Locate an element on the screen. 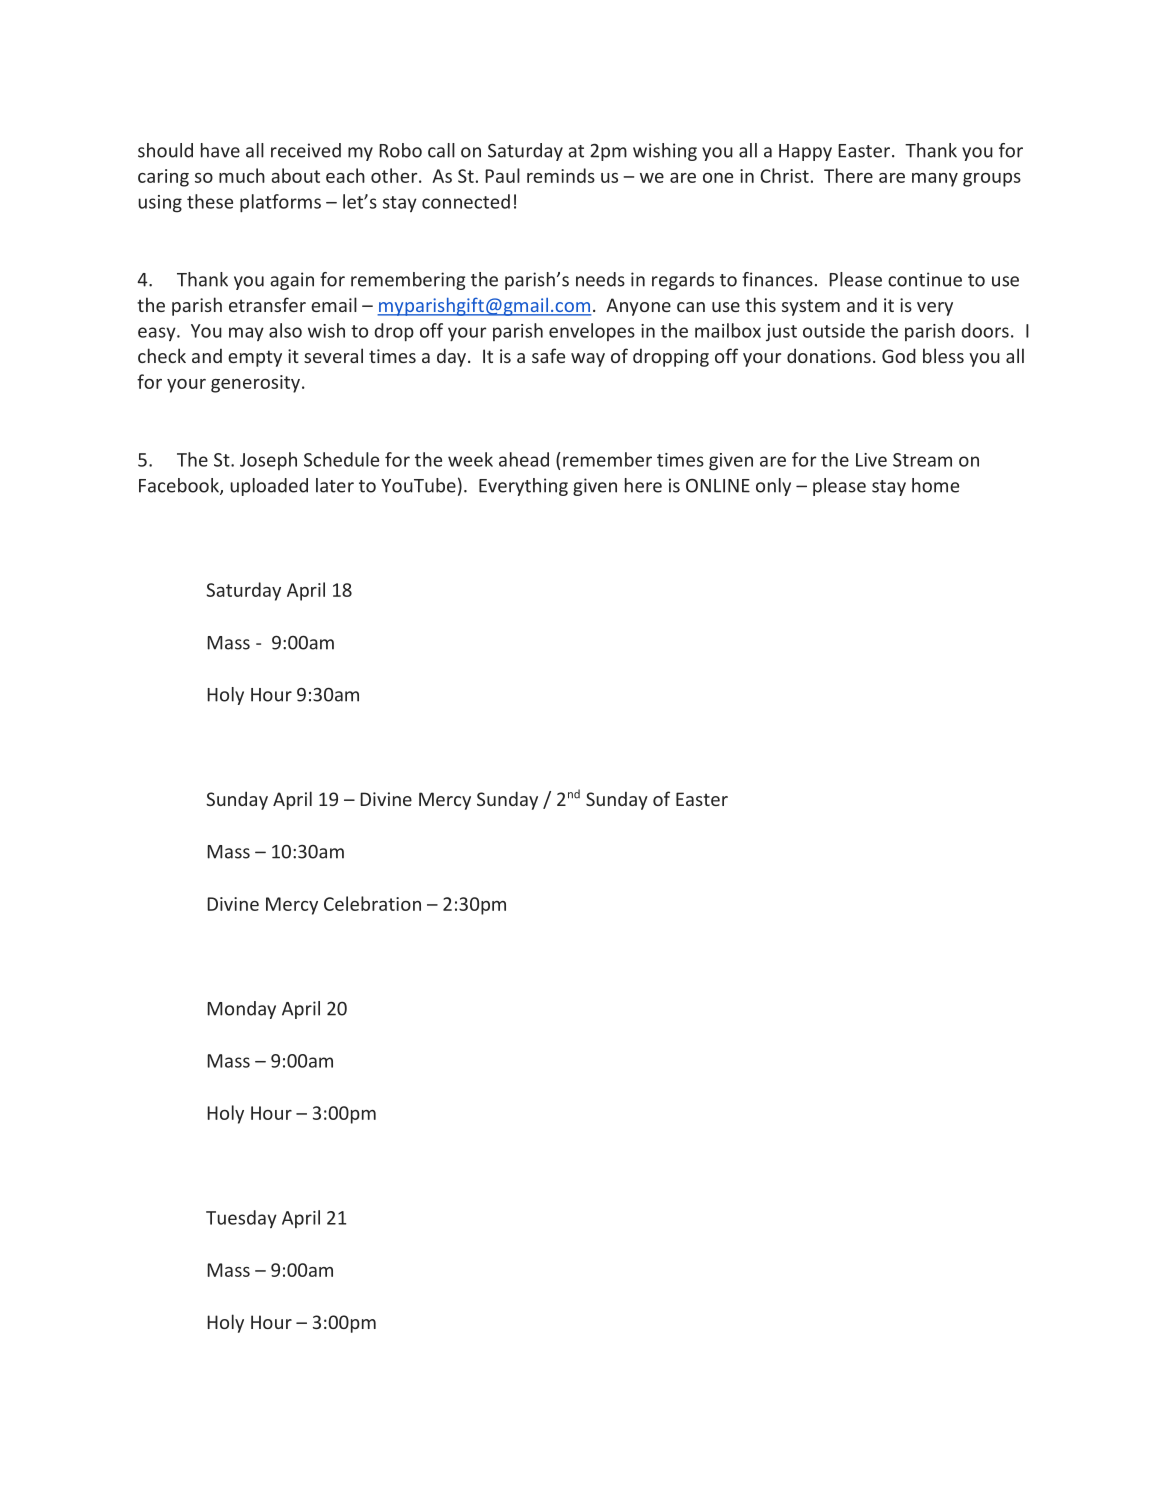 Image resolution: width=1167 pixels, height=1510 pixels. much is located at coordinates (242, 175).
